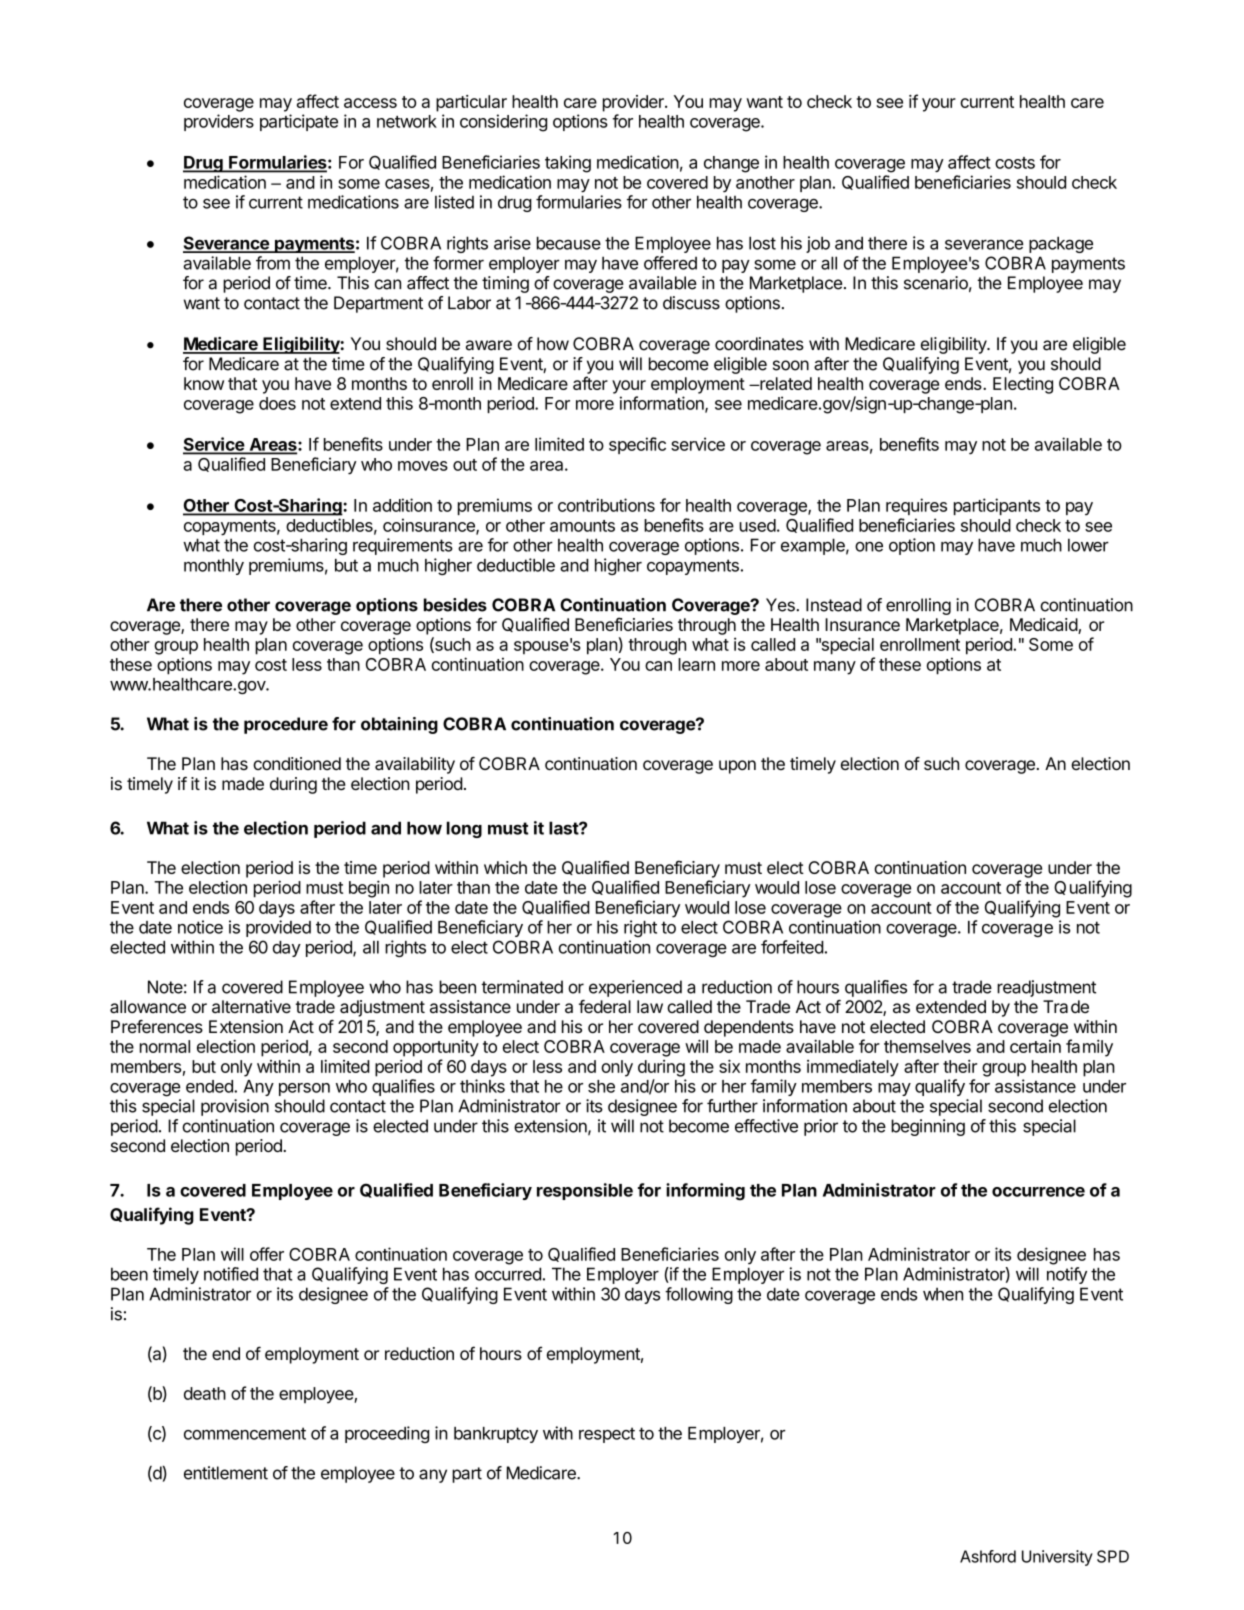 This document has height=1610, width=1244. I want to click on taking, so click(568, 164).
